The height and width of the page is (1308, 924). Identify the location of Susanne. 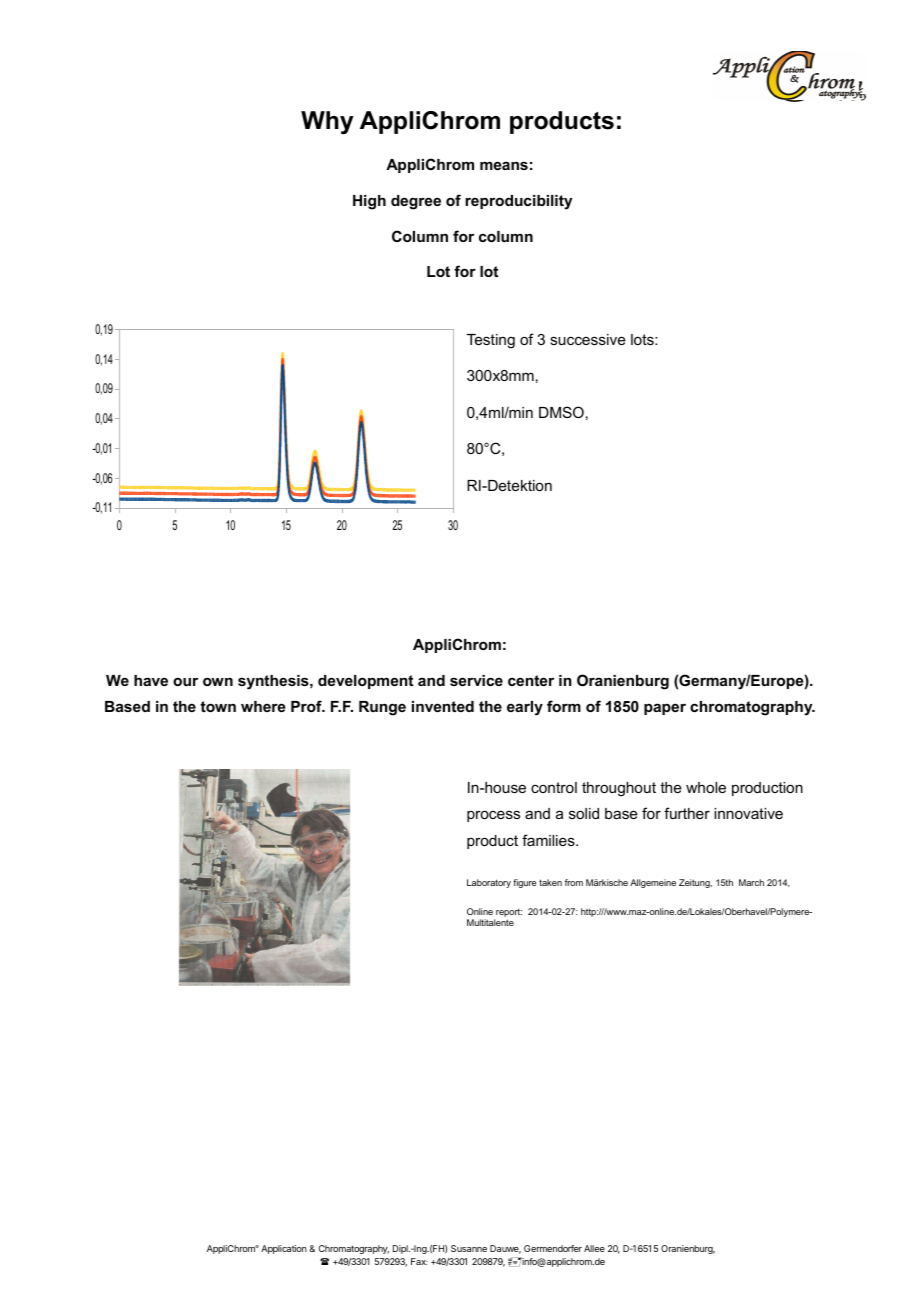
(469, 1248).
